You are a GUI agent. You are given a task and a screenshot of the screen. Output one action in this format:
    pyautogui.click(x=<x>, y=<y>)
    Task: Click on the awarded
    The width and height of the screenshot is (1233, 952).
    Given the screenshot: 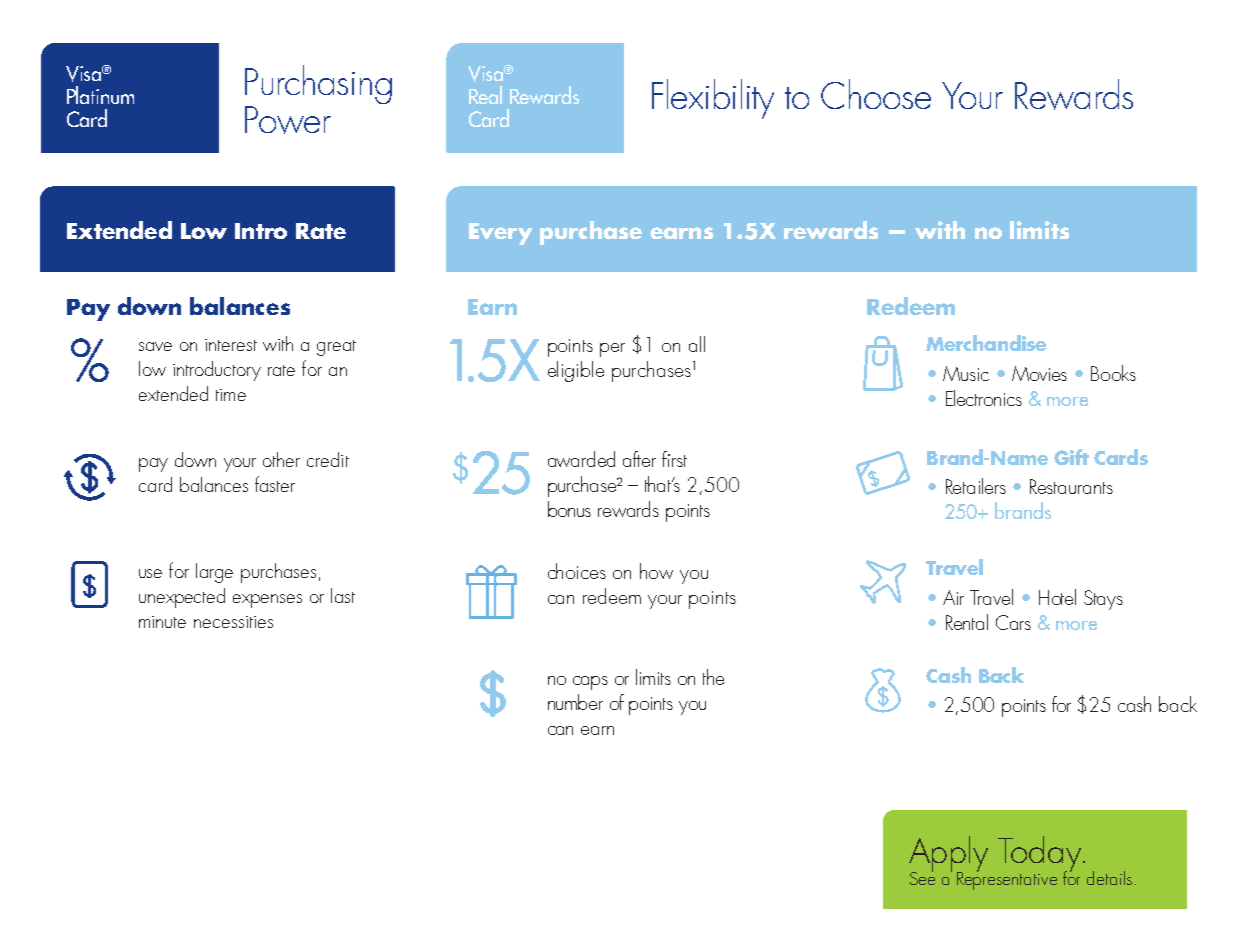 What is the action you would take?
    pyautogui.click(x=581, y=459)
